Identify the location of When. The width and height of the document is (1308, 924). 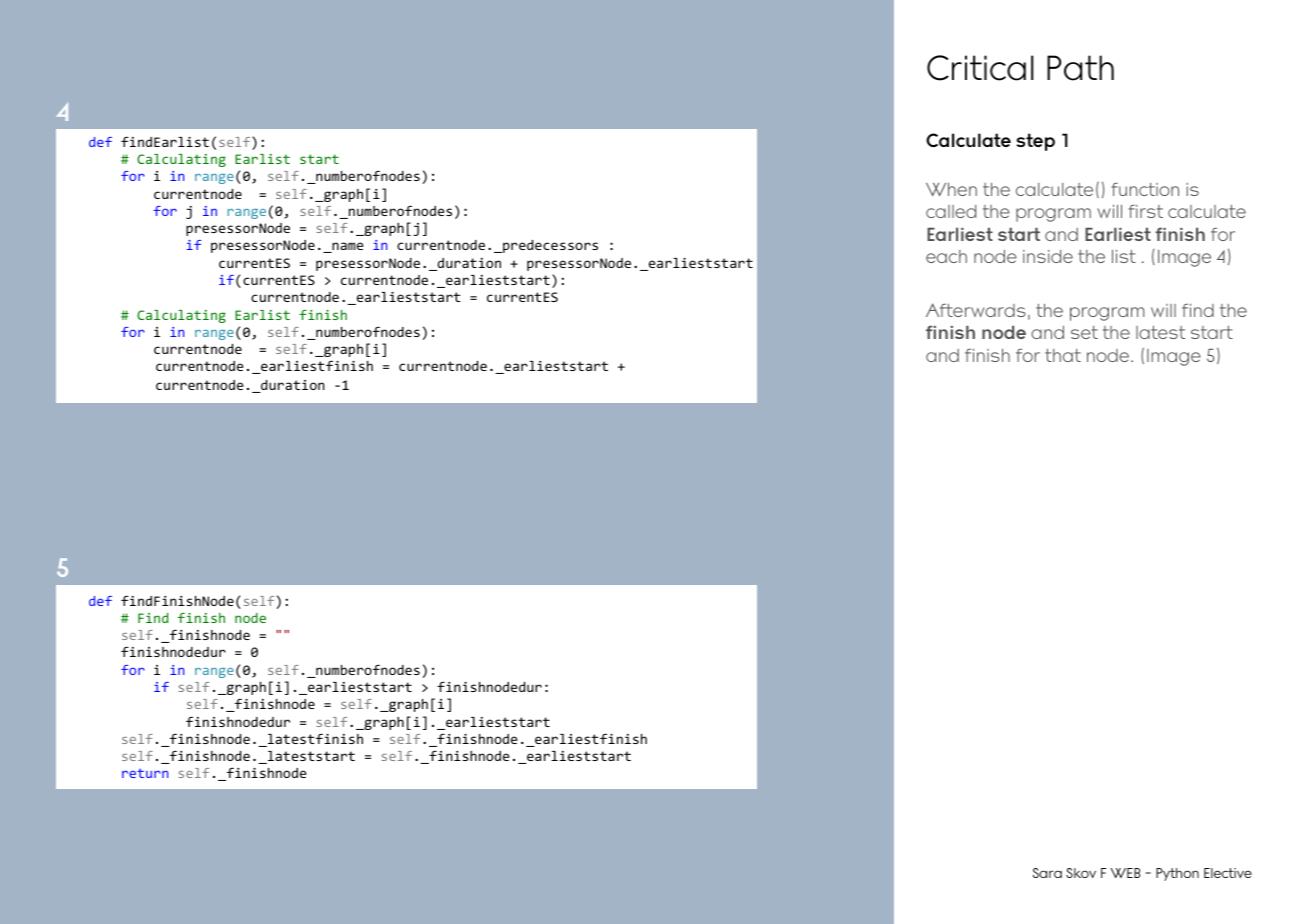
(951, 189).
